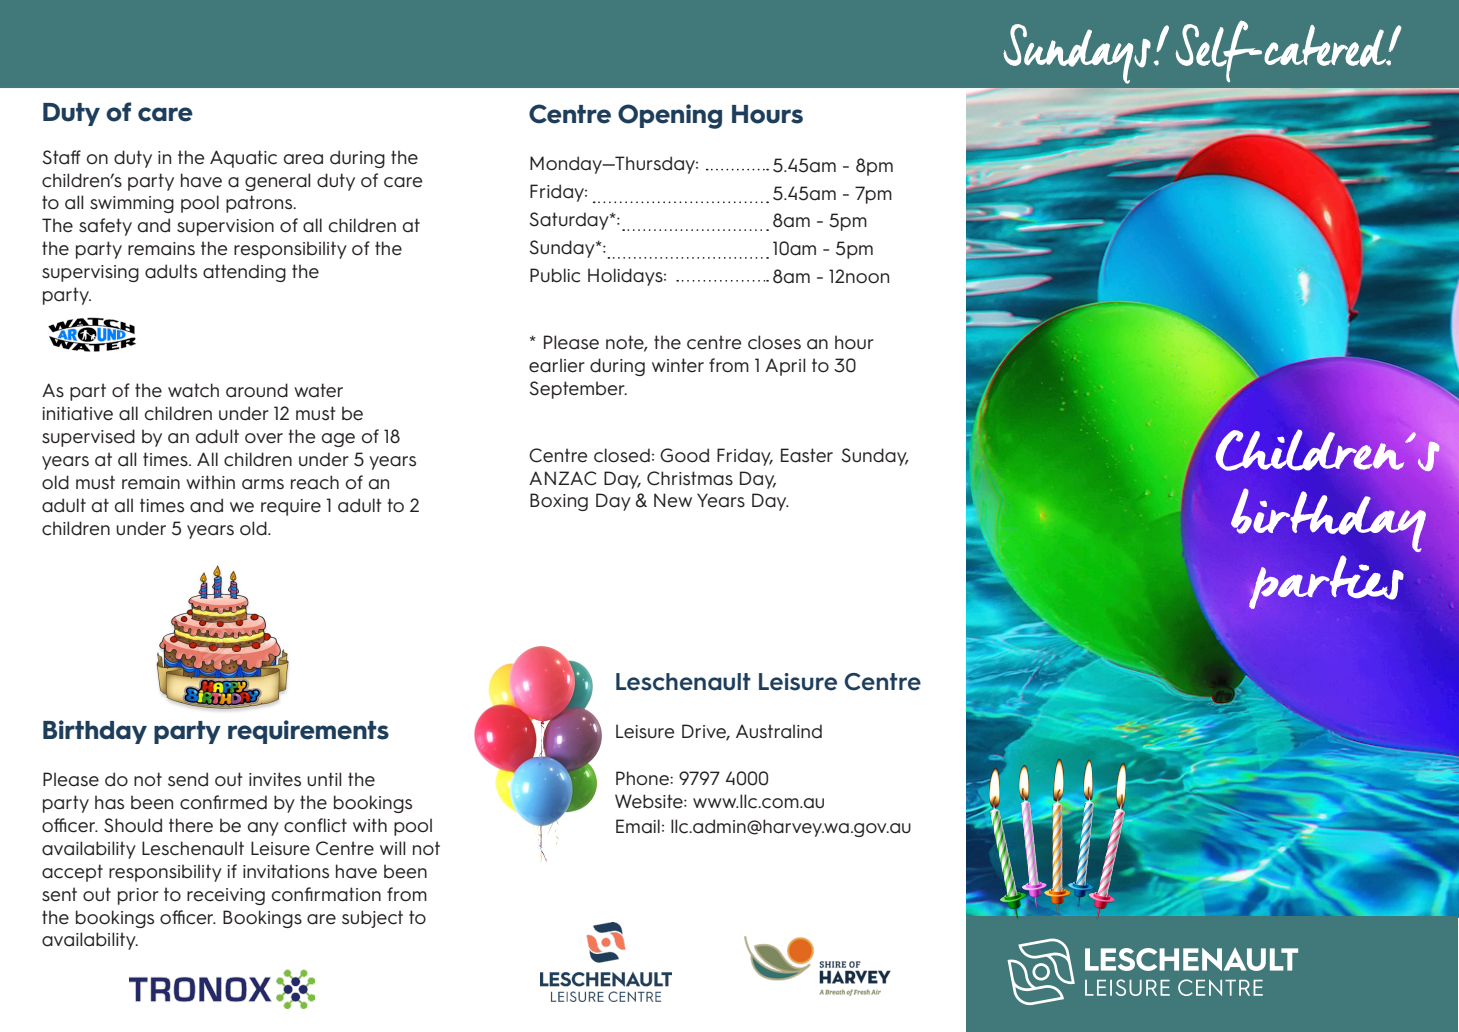  Describe the element at coordinates (138, 896) in the image. I see `prior` at that location.
